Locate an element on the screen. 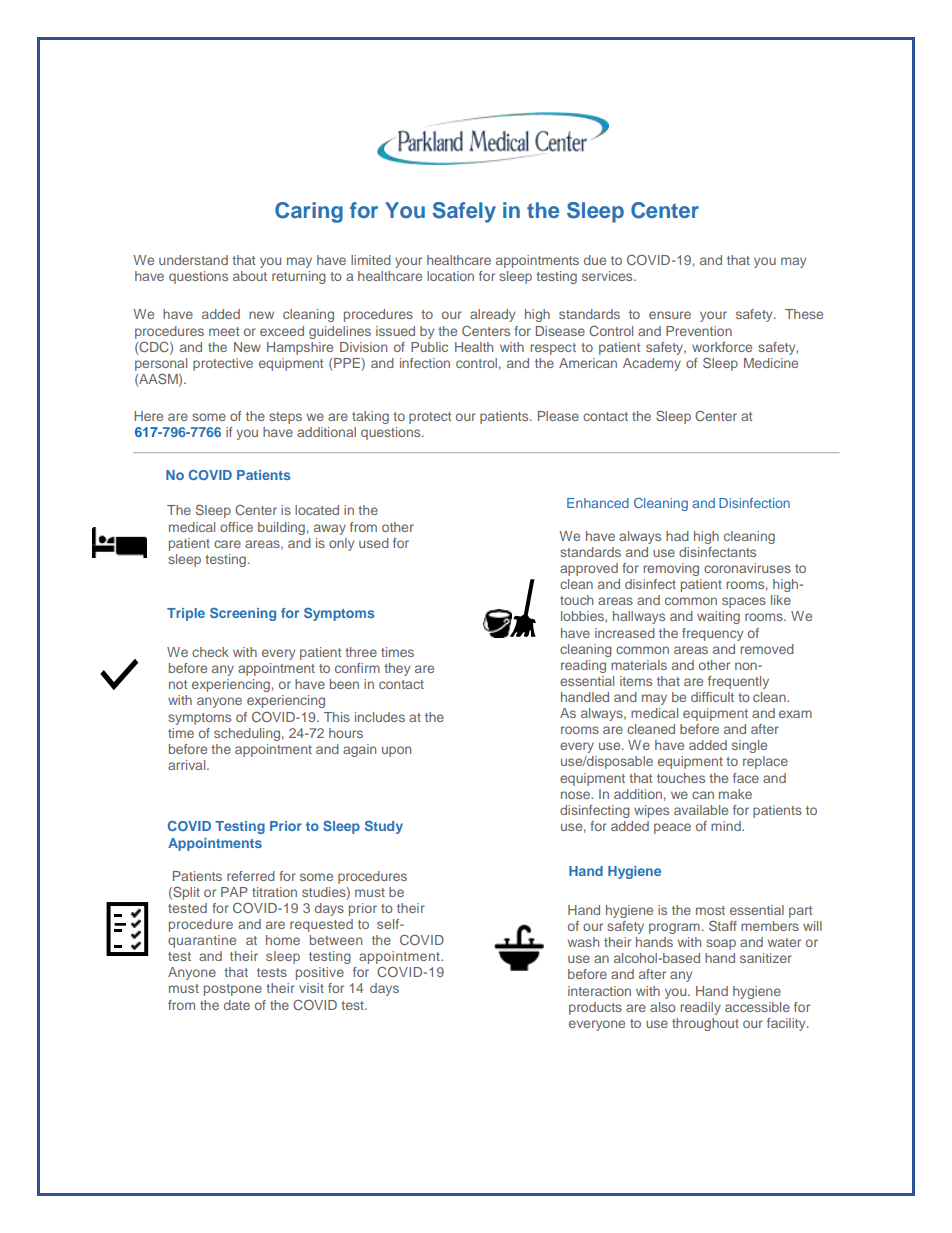 The image size is (952, 1233). waiting is located at coordinates (718, 617).
